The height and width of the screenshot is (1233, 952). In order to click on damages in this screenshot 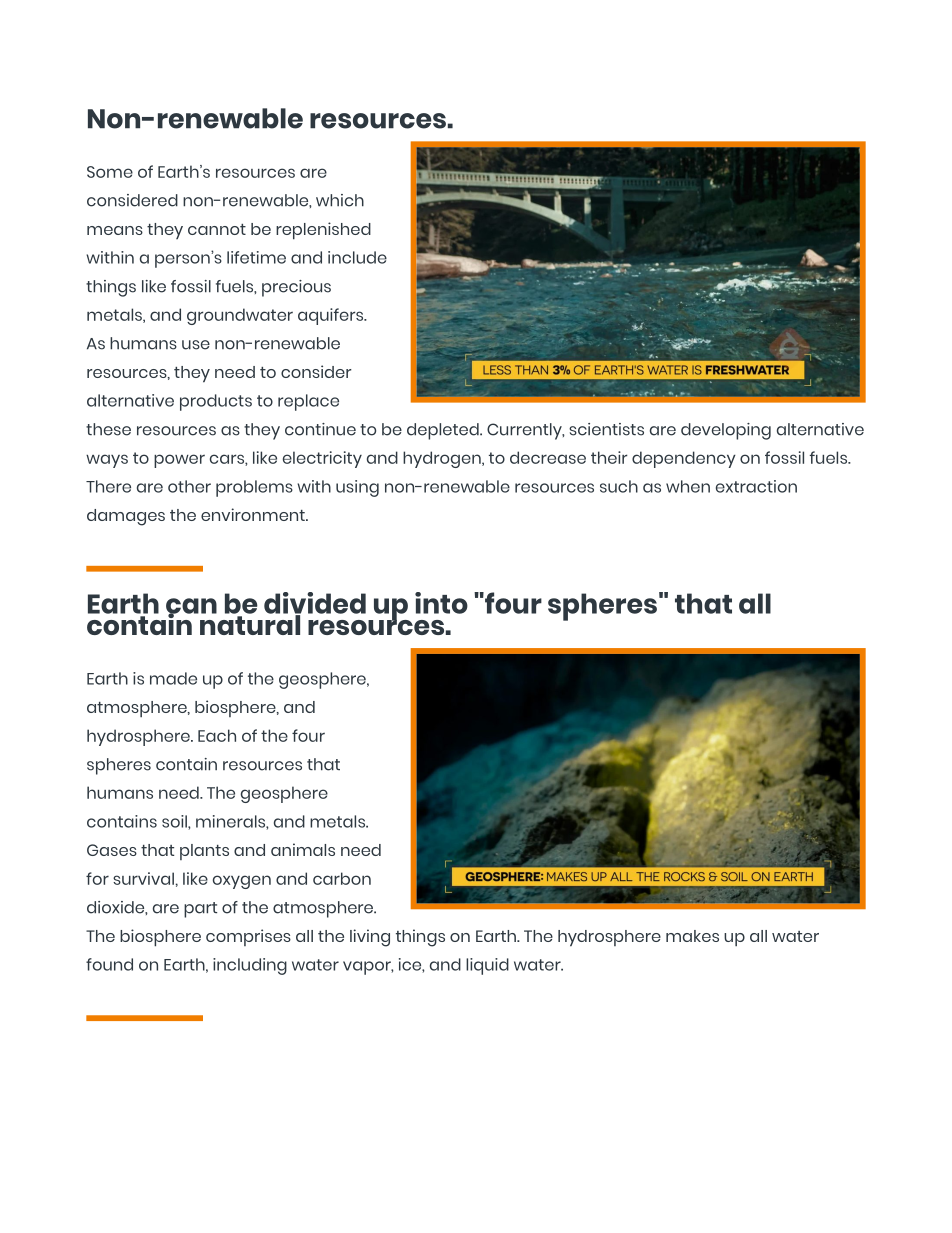, I will do `click(126, 517)`.
